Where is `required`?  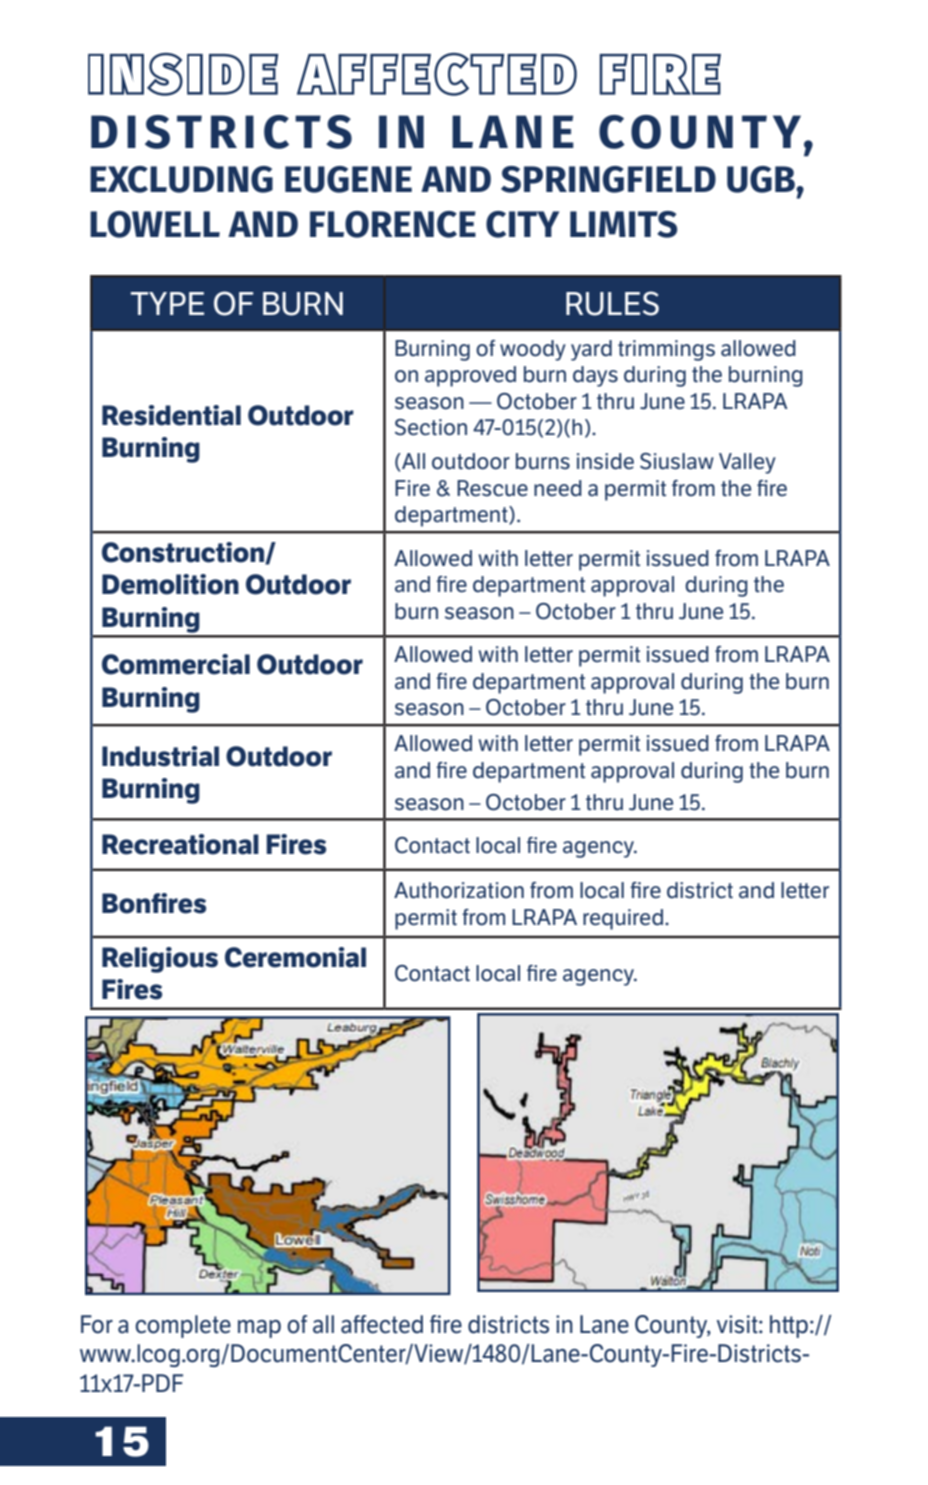 required is located at coordinates (623, 919).
